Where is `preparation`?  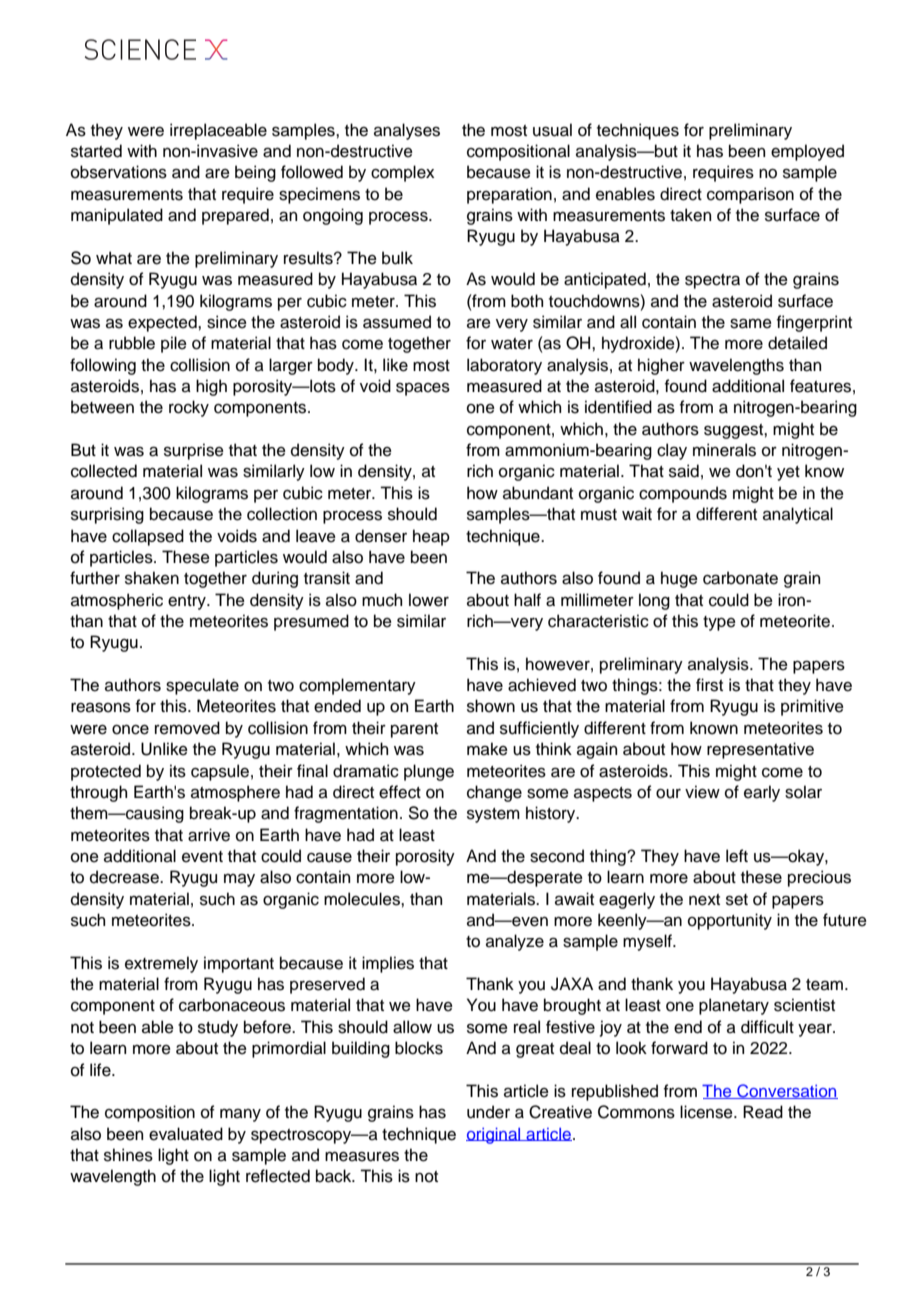 preparation is located at coordinates (509, 195).
